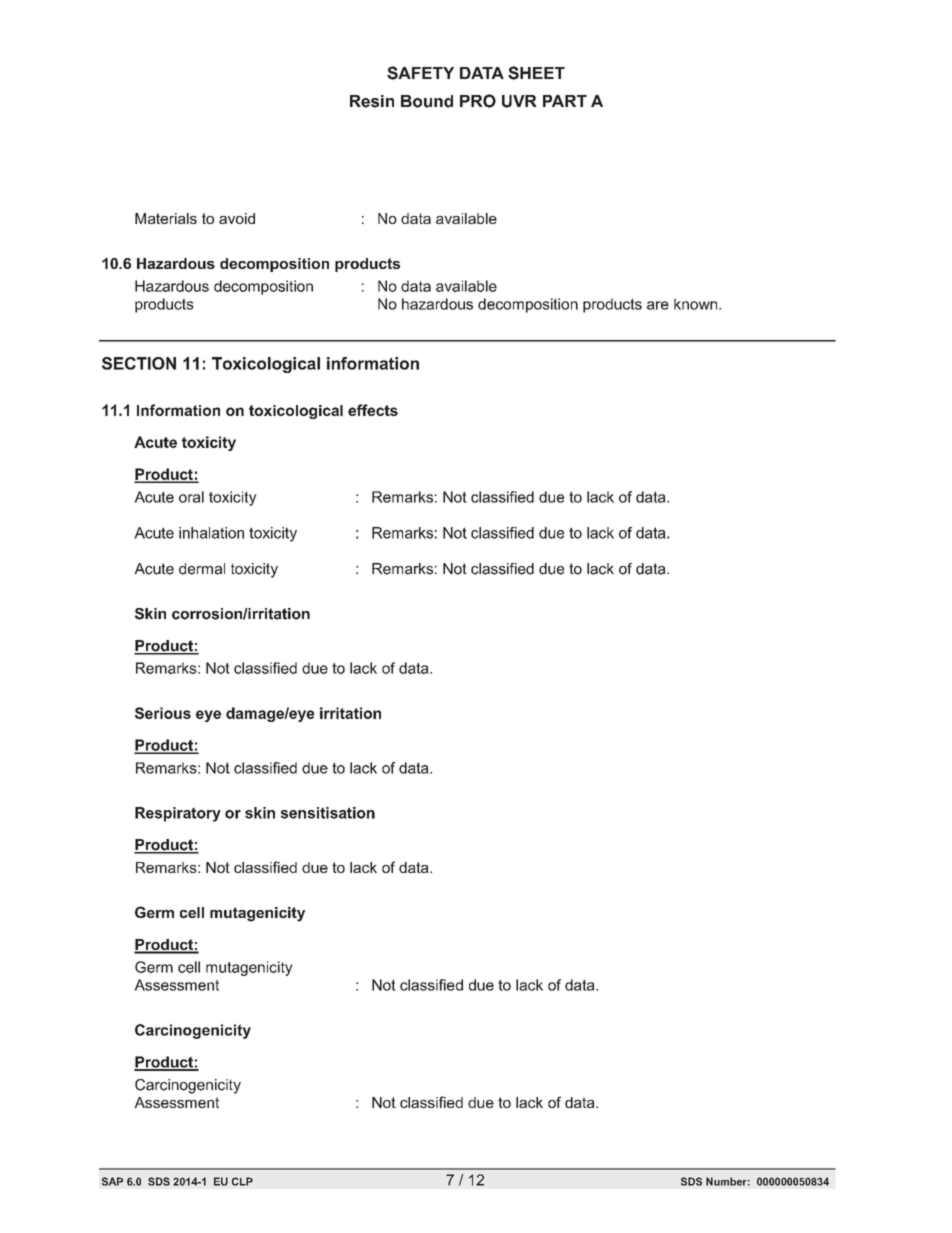  What do you see at coordinates (211, 533) in the screenshot?
I see `inhalation` at bounding box center [211, 533].
